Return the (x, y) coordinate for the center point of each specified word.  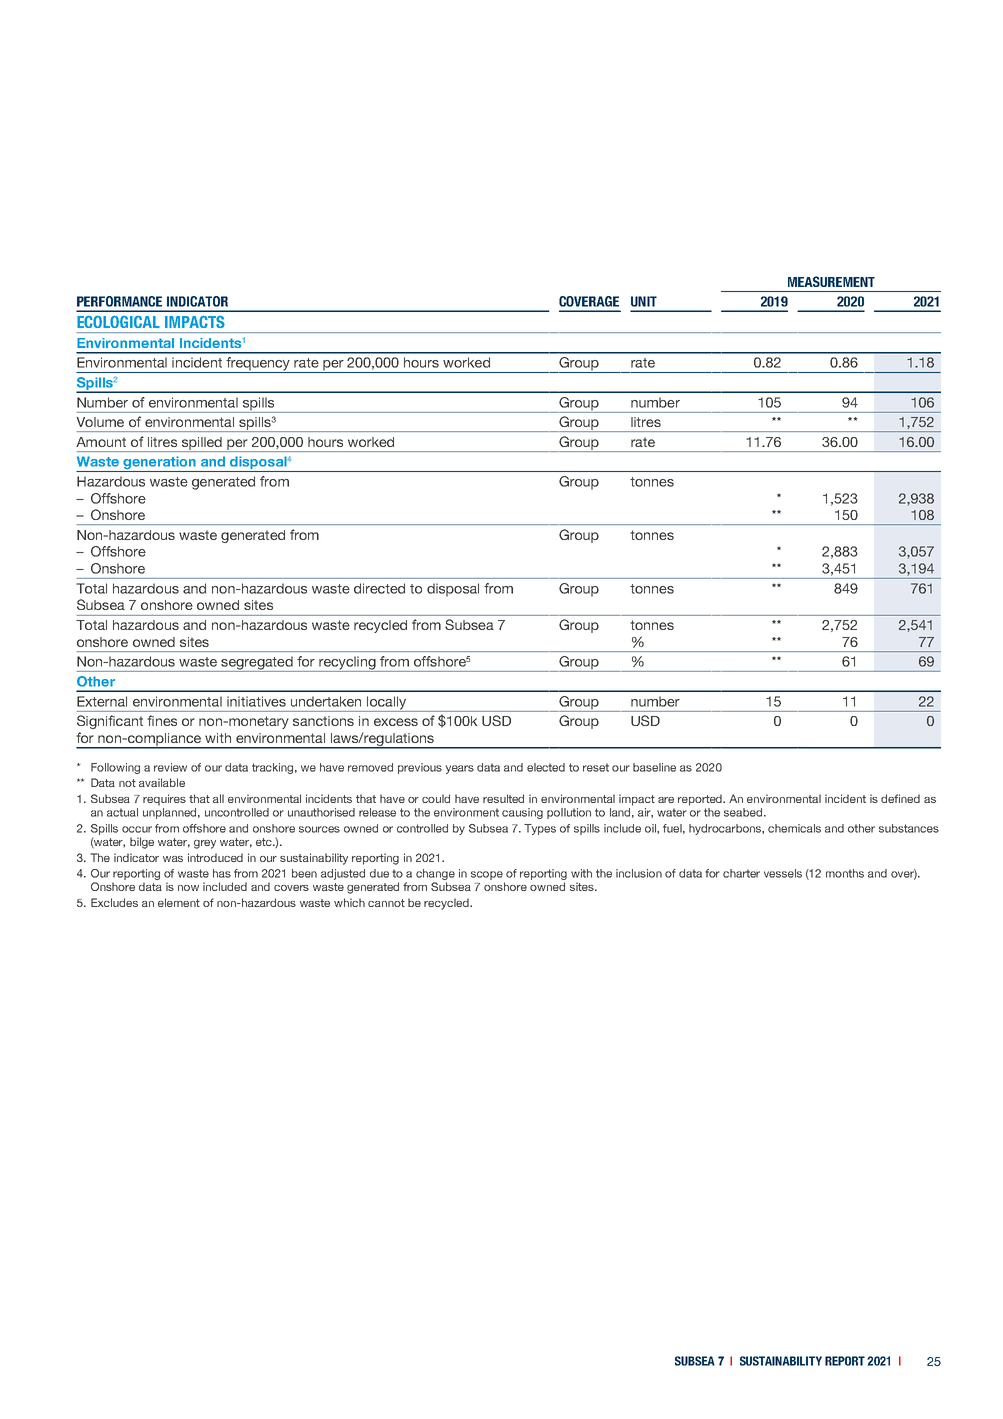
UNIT (644, 301)
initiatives (256, 701)
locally (387, 704)
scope (487, 875)
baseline (654, 767)
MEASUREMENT (831, 281)
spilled (201, 444)
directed (379, 588)
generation (159, 464)
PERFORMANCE (119, 301)
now (188, 888)
